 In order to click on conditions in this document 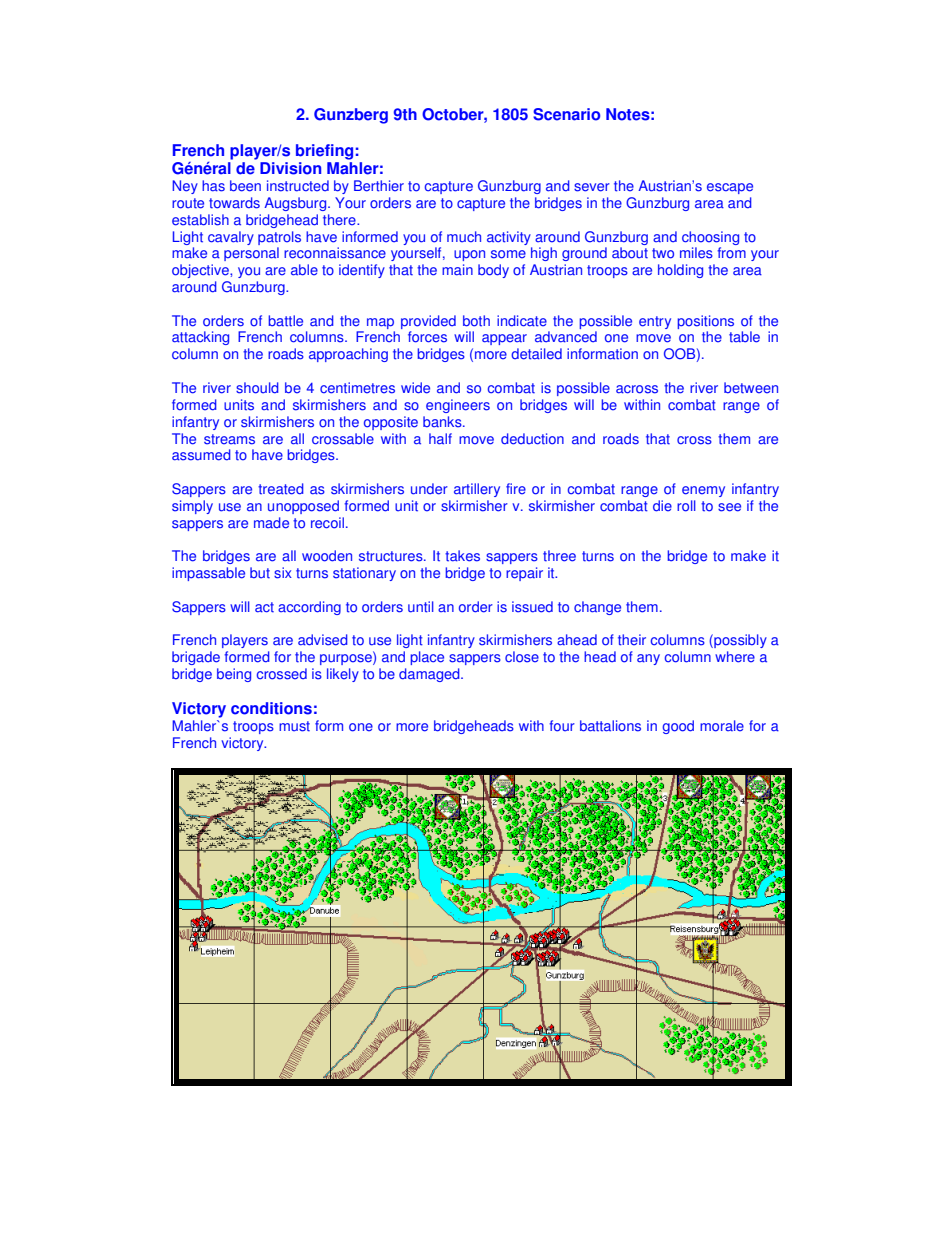, I will do `click(271, 708)`.
